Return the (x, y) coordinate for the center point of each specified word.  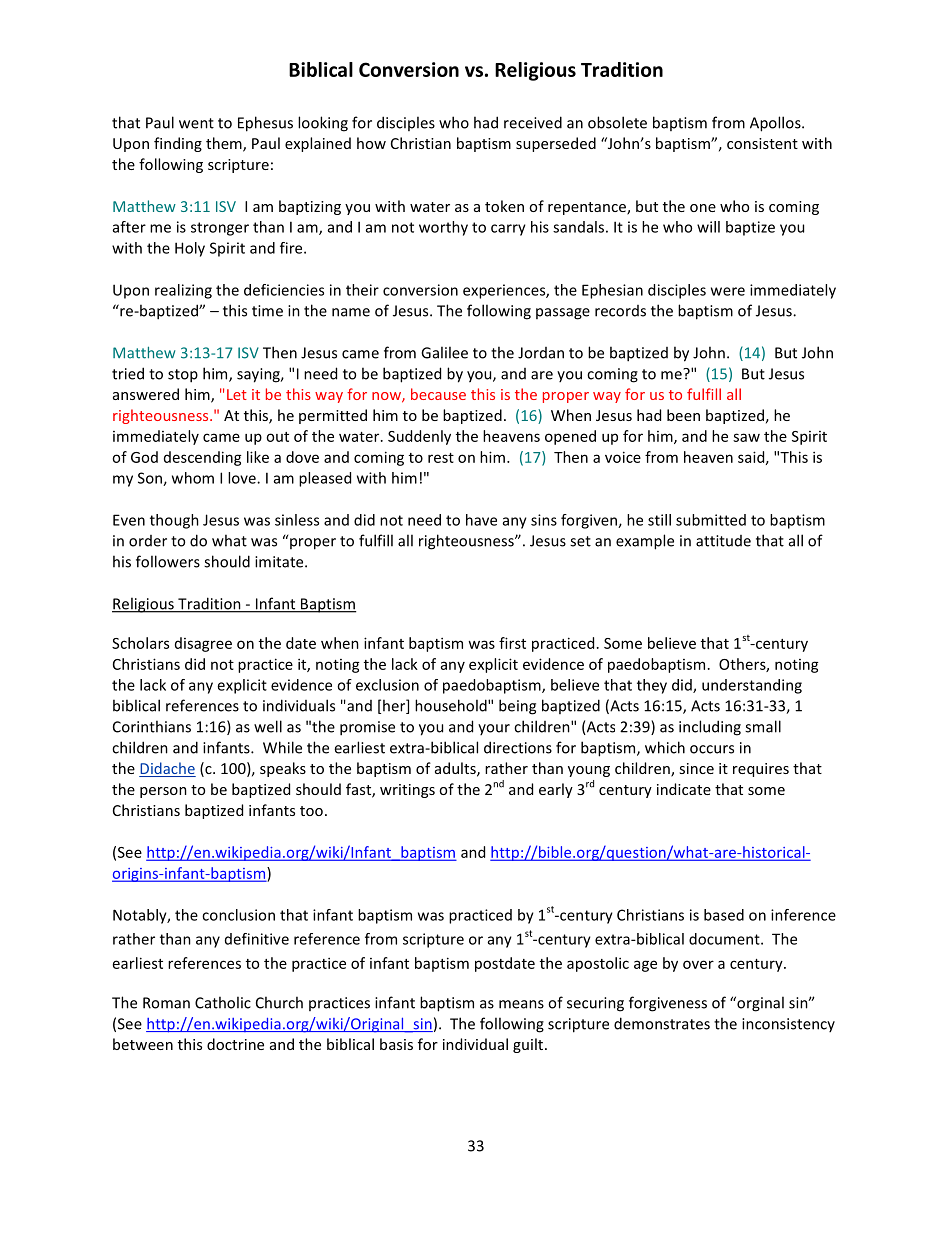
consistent (762, 143)
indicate (684, 789)
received (533, 122)
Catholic (223, 1002)
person (163, 792)
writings (407, 791)
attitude (723, 541)
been (683, 415)
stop (183, 376)
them (225, 144)
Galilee (444, 352)
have (481, 520)
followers (168, 561)
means (521, 1004)
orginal (759, 1004)
